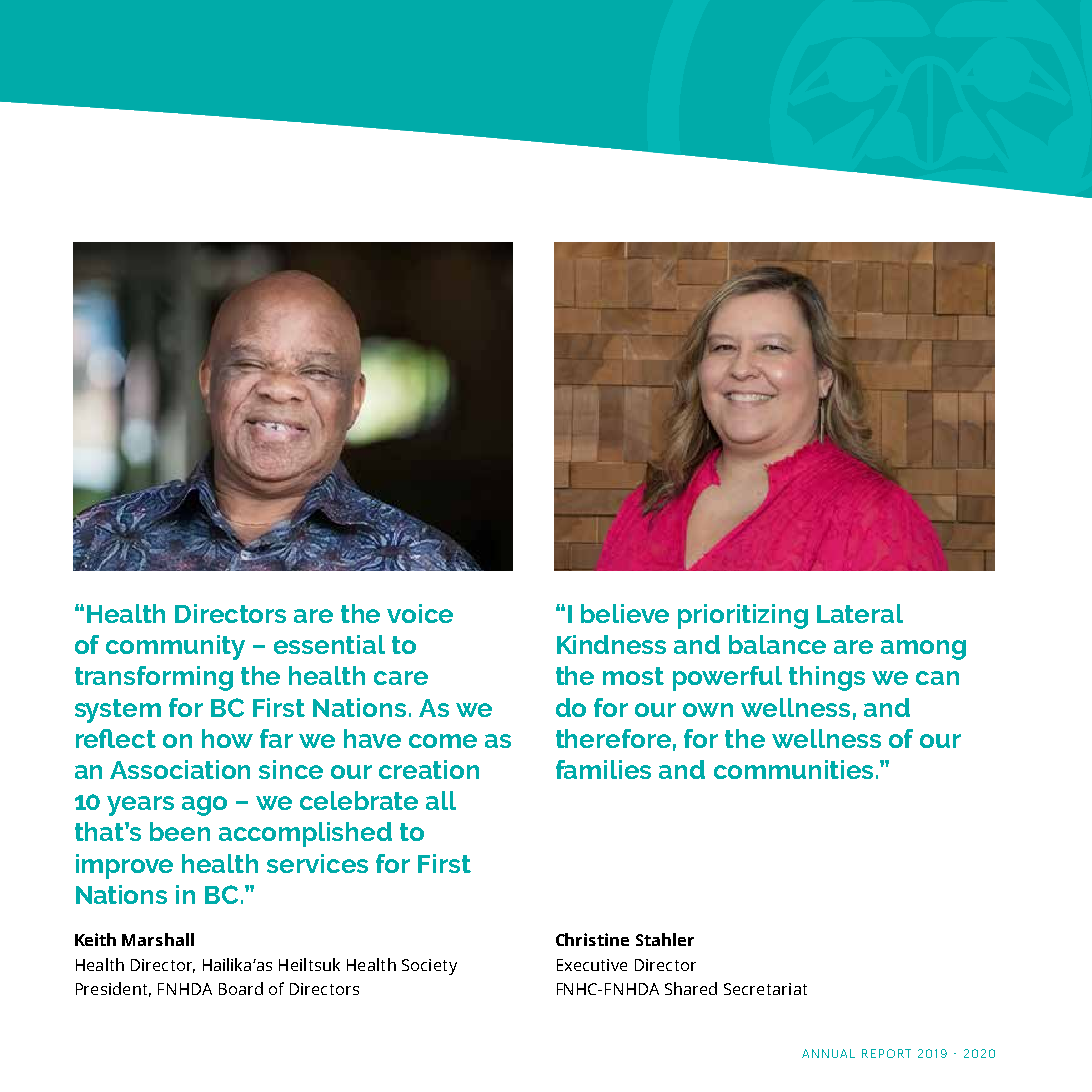  What do you see at coordinates (124, 866) in the screenshot?
I see `improve` at bounding box center [124, 866].
